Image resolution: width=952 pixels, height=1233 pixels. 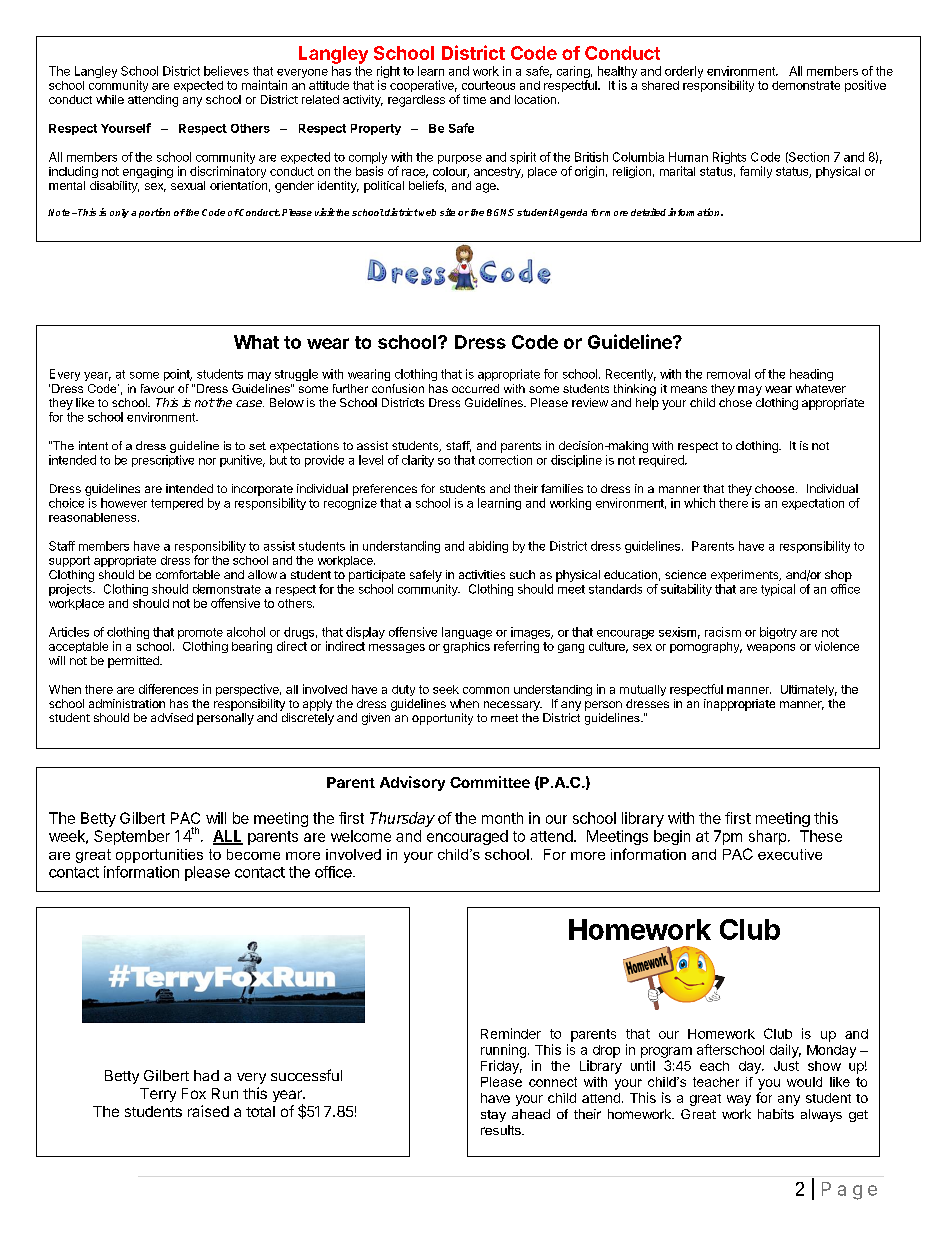 What do you see at coordinates (767, 837) in the screenshot?
I see `sharp` at bounding box center [767, 837].
